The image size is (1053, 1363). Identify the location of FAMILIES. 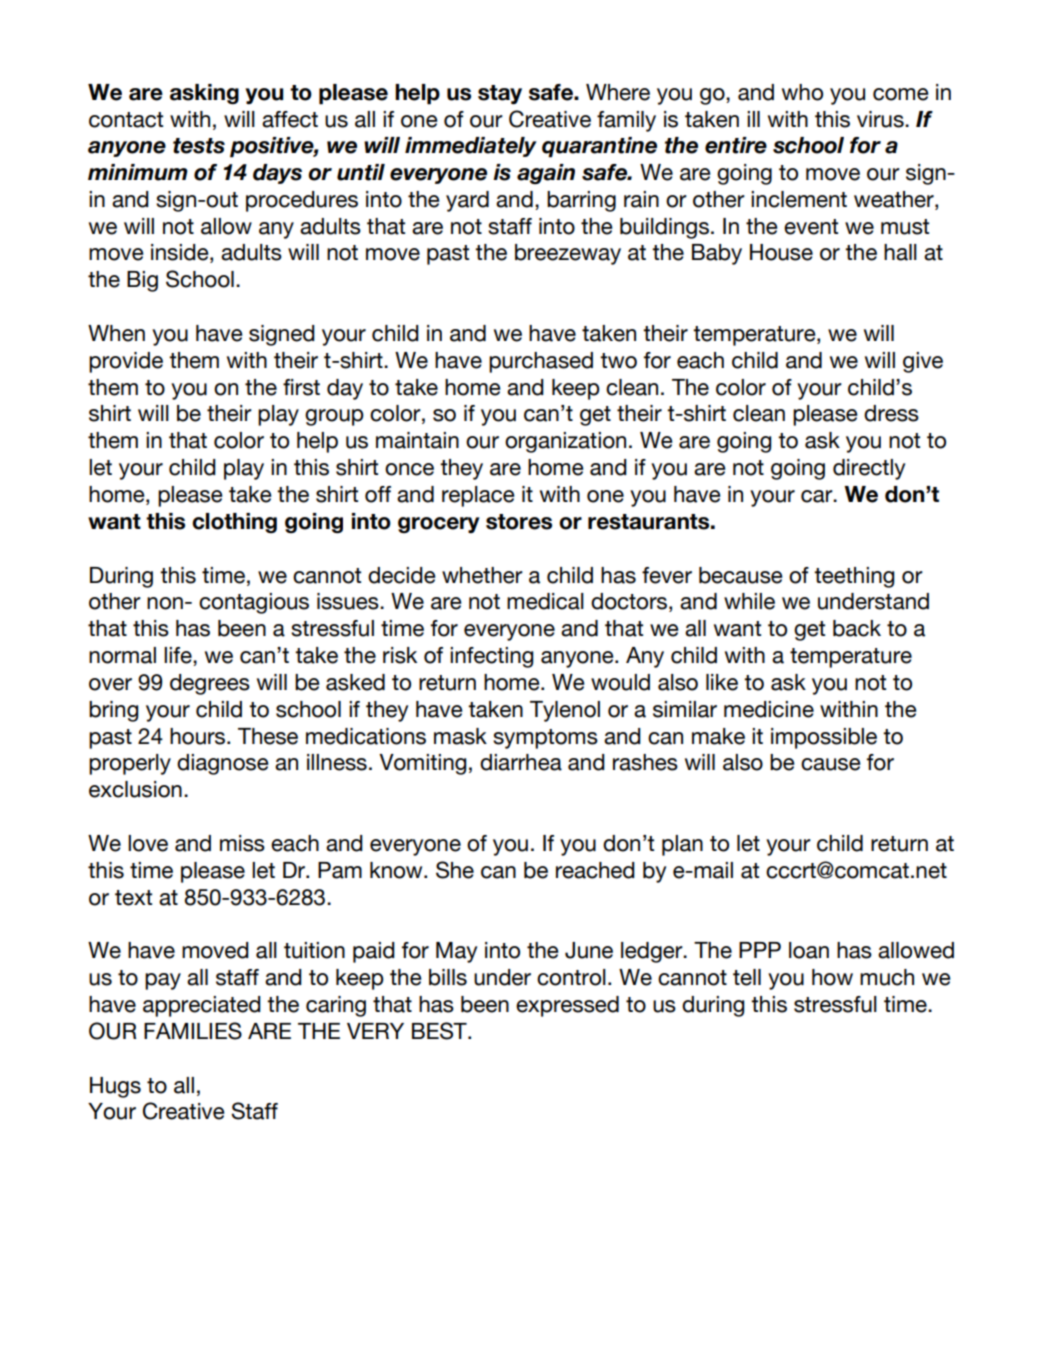
(193, 1031).
